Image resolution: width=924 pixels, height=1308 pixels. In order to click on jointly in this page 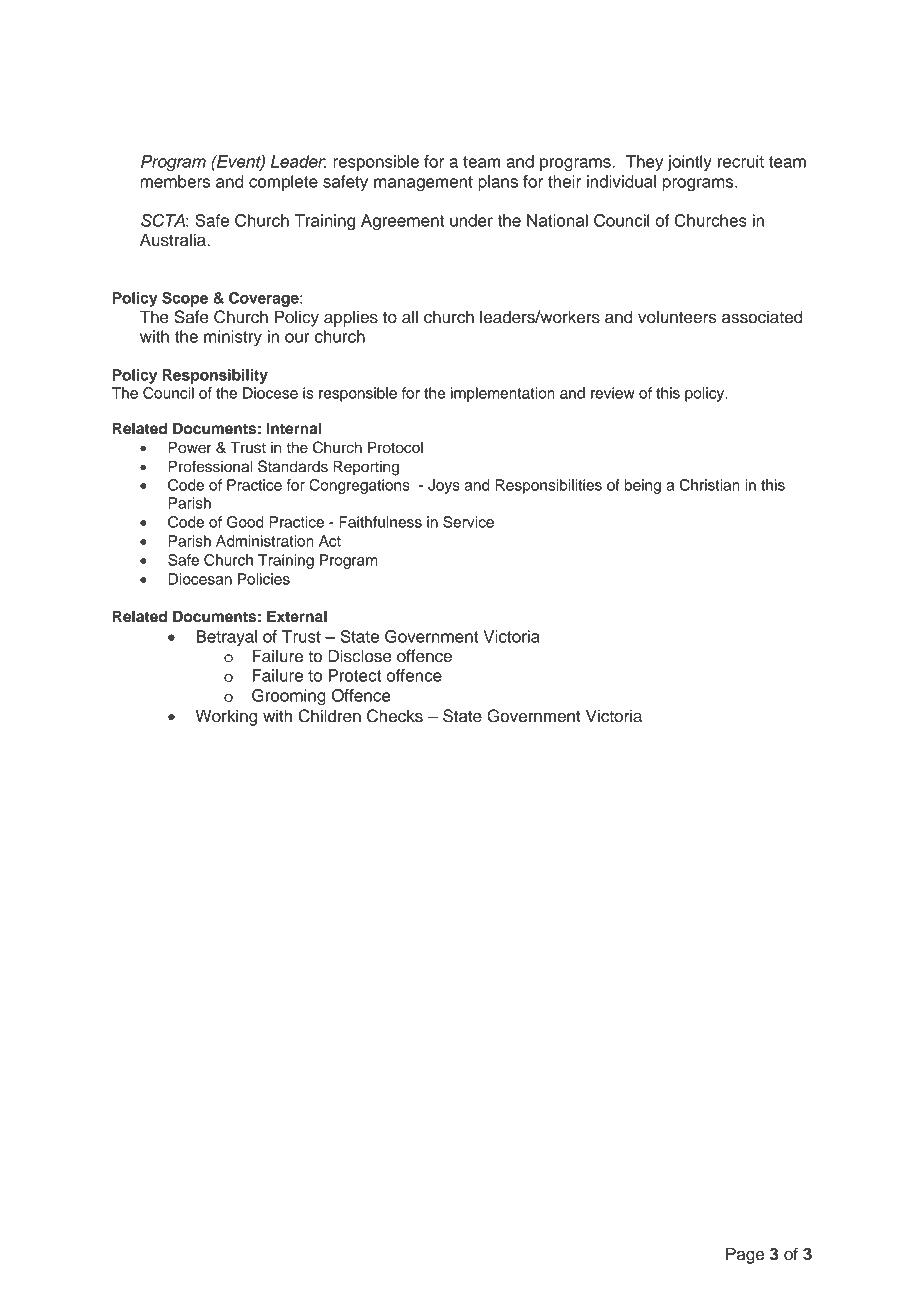, I will do `click(690, 163)`.
